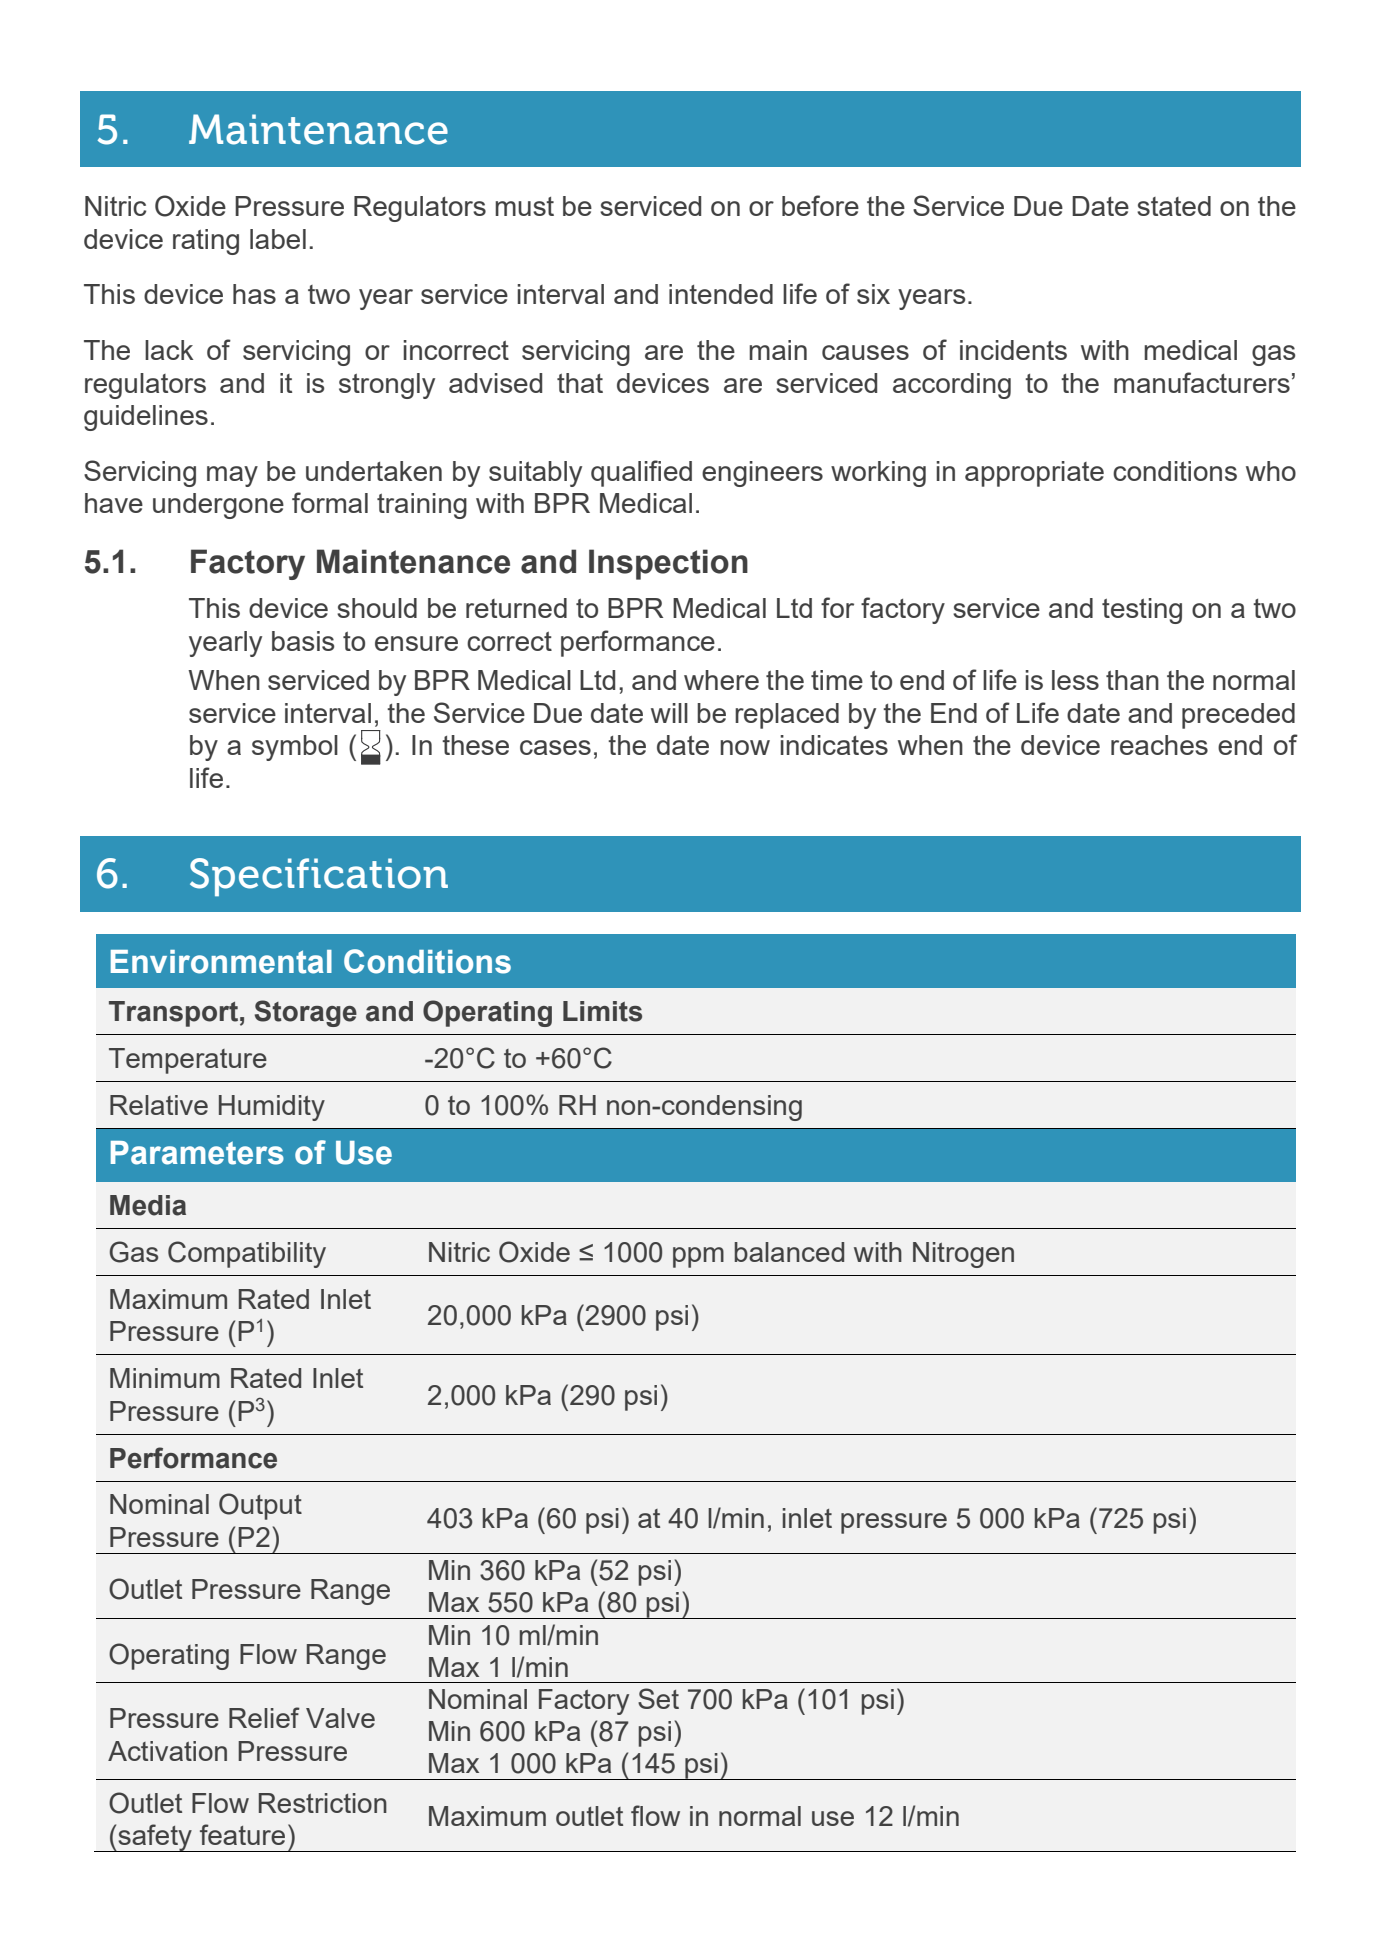 This screenshot has height=1952, width=1380. What do you see at coordinates (278, 239) in the screenshot?
I see `label` at bounding box center [278, 239].
